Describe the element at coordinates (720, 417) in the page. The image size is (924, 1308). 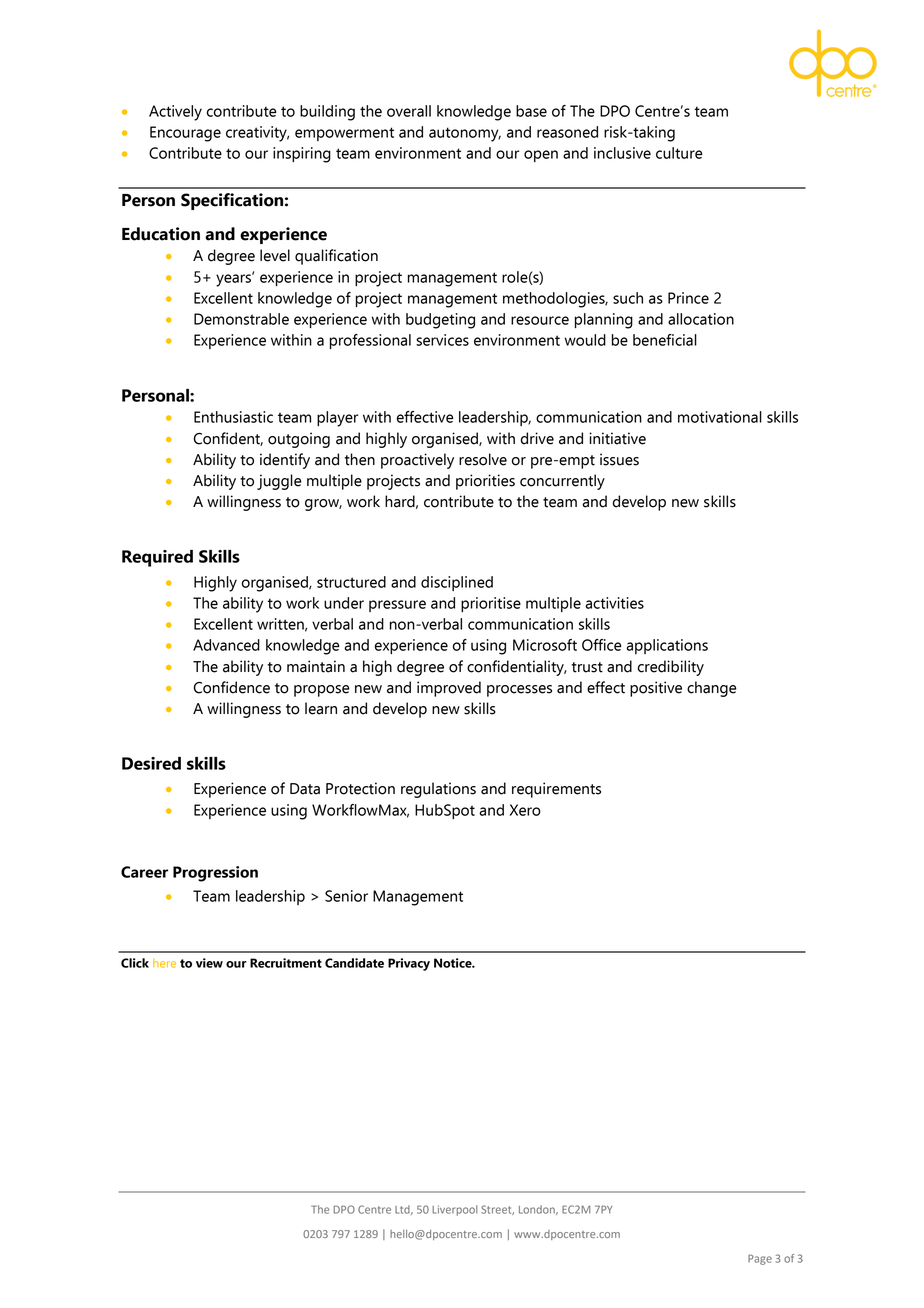
I see `motivational` at that location.
